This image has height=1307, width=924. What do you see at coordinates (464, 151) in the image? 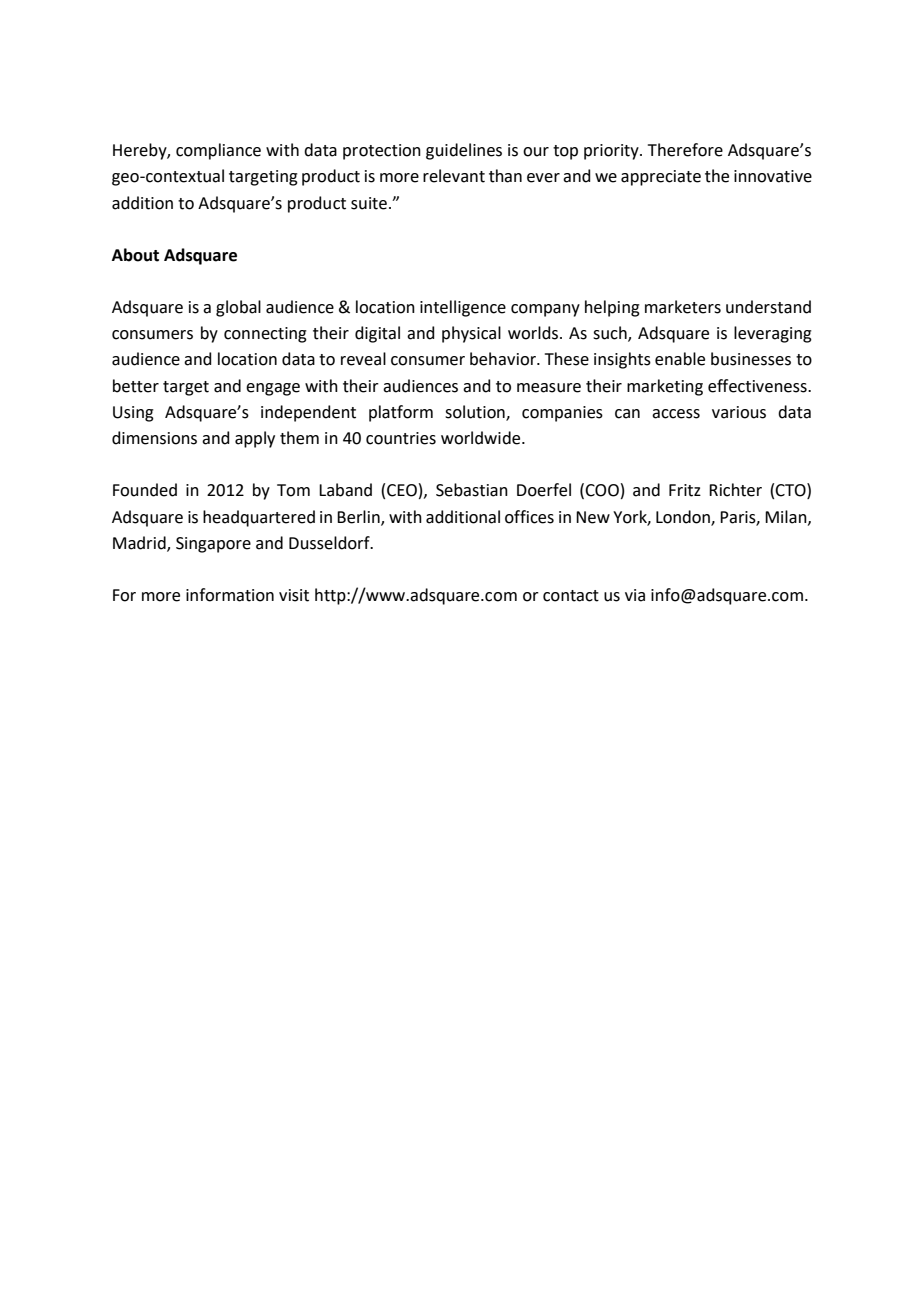
I see `guidelines` at bounding box center [464, 151].
